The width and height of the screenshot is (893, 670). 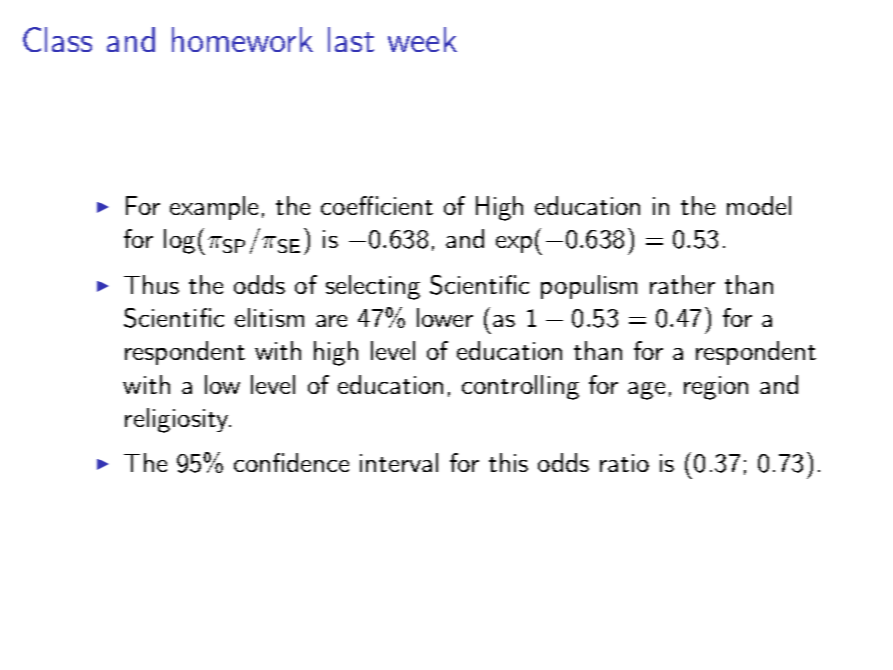 I want to click on coefficient, so click(x=377, y=205).
